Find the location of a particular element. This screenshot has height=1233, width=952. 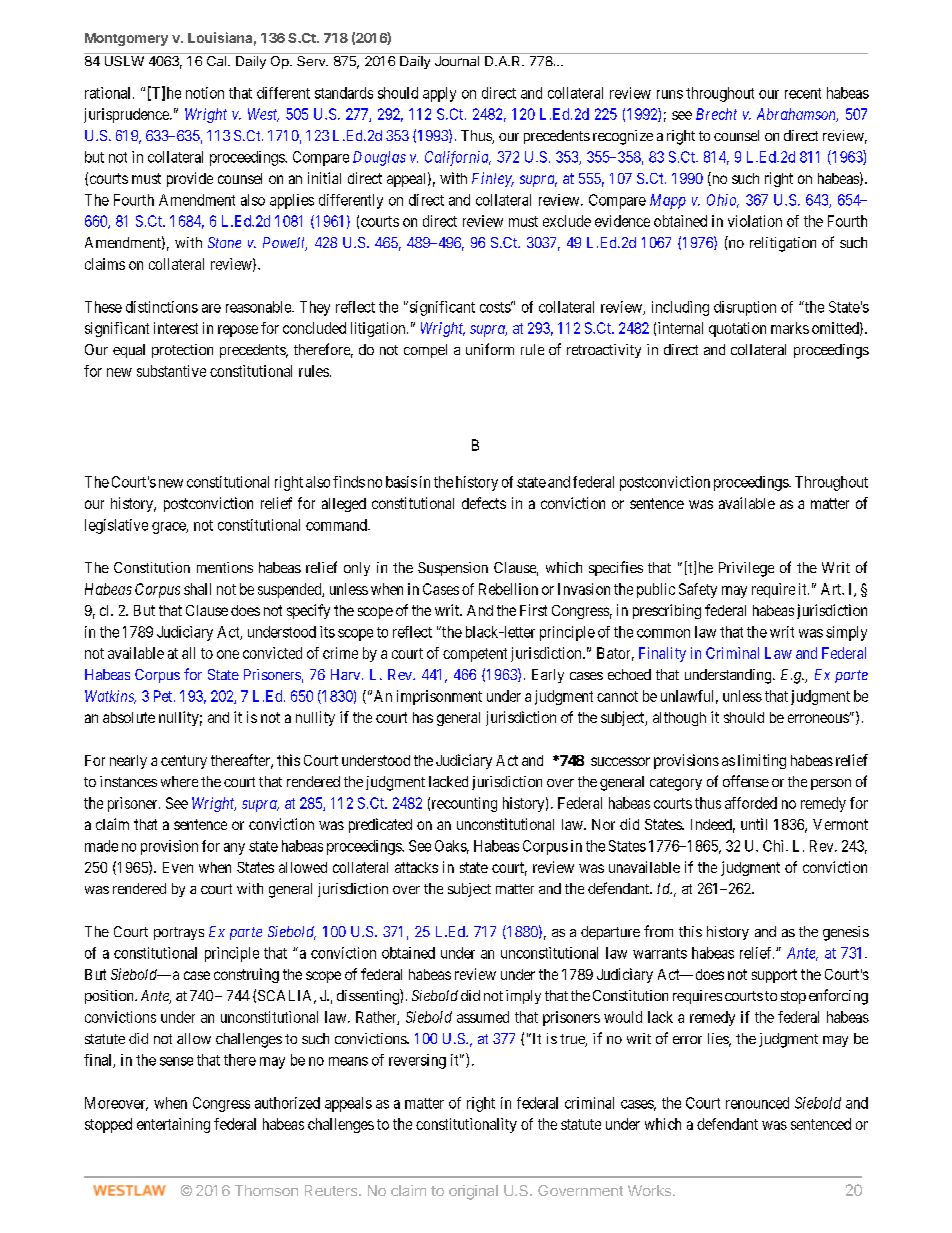

Rebellion is located at coordinates (508, 589).
